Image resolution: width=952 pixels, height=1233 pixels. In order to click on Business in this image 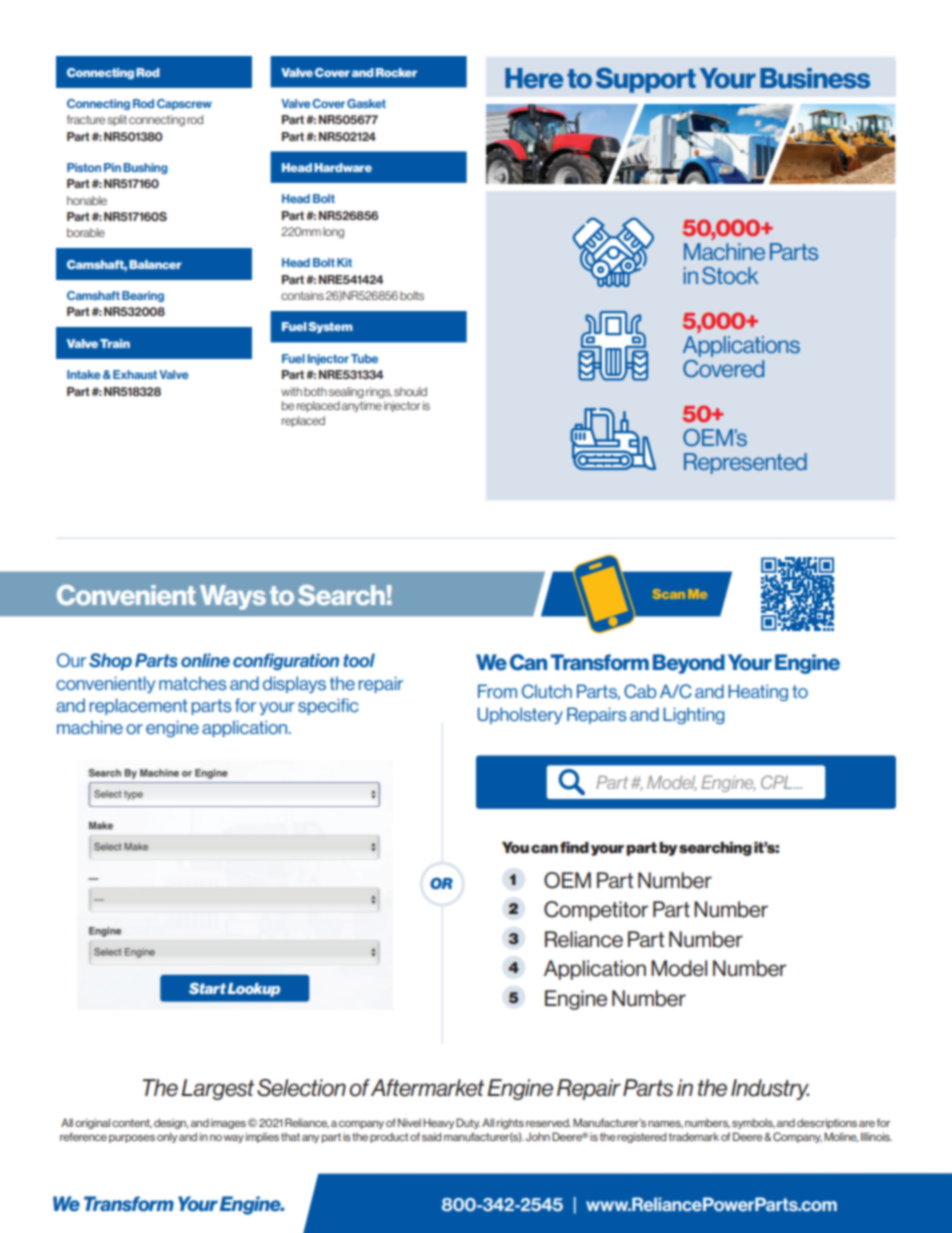, I will do `click(815, 78)`.
